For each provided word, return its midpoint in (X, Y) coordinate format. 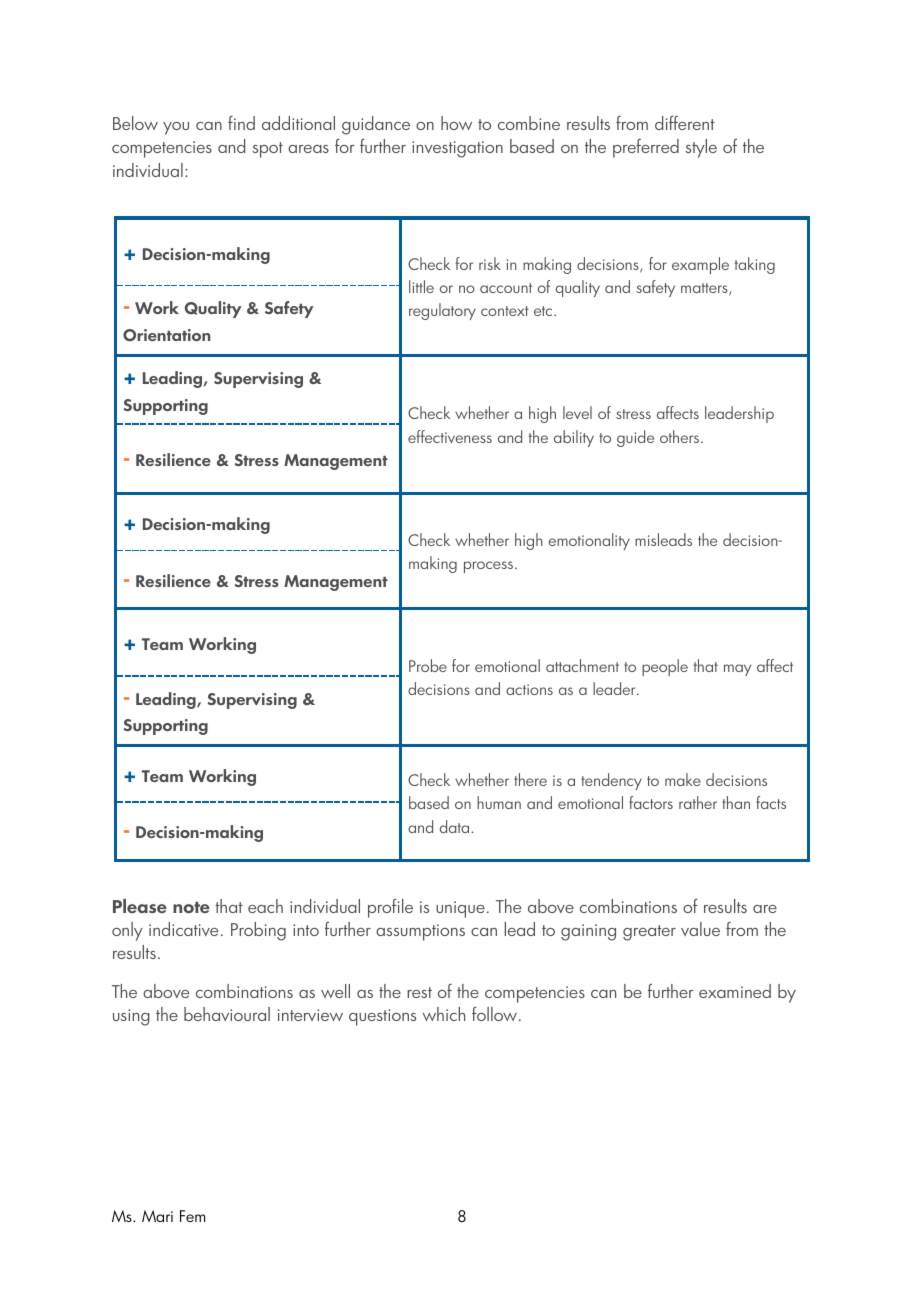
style (701, 148)
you (176, 128)
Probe (428, 665)
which (444, 1014)
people (665, 667)
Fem (192, 1216)
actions (529, 689)
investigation (457, 149)
